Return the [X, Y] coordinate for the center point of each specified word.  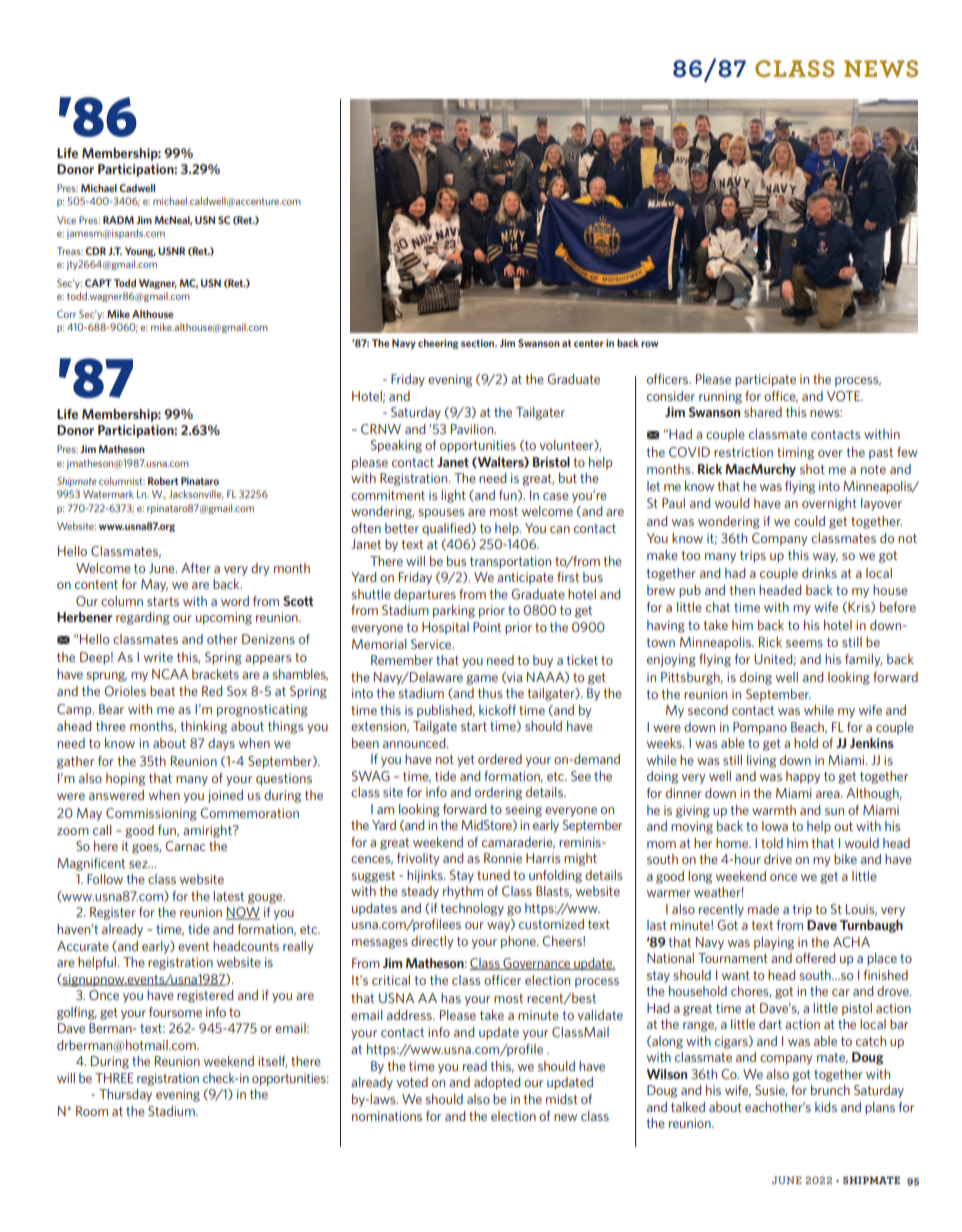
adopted [497, 1083]
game [482, 680]
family [863, 660]
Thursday [125, 1095]
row [650, 344]
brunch [830, 1090]
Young [140, 252]
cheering [438, 344]
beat [162, 691]
